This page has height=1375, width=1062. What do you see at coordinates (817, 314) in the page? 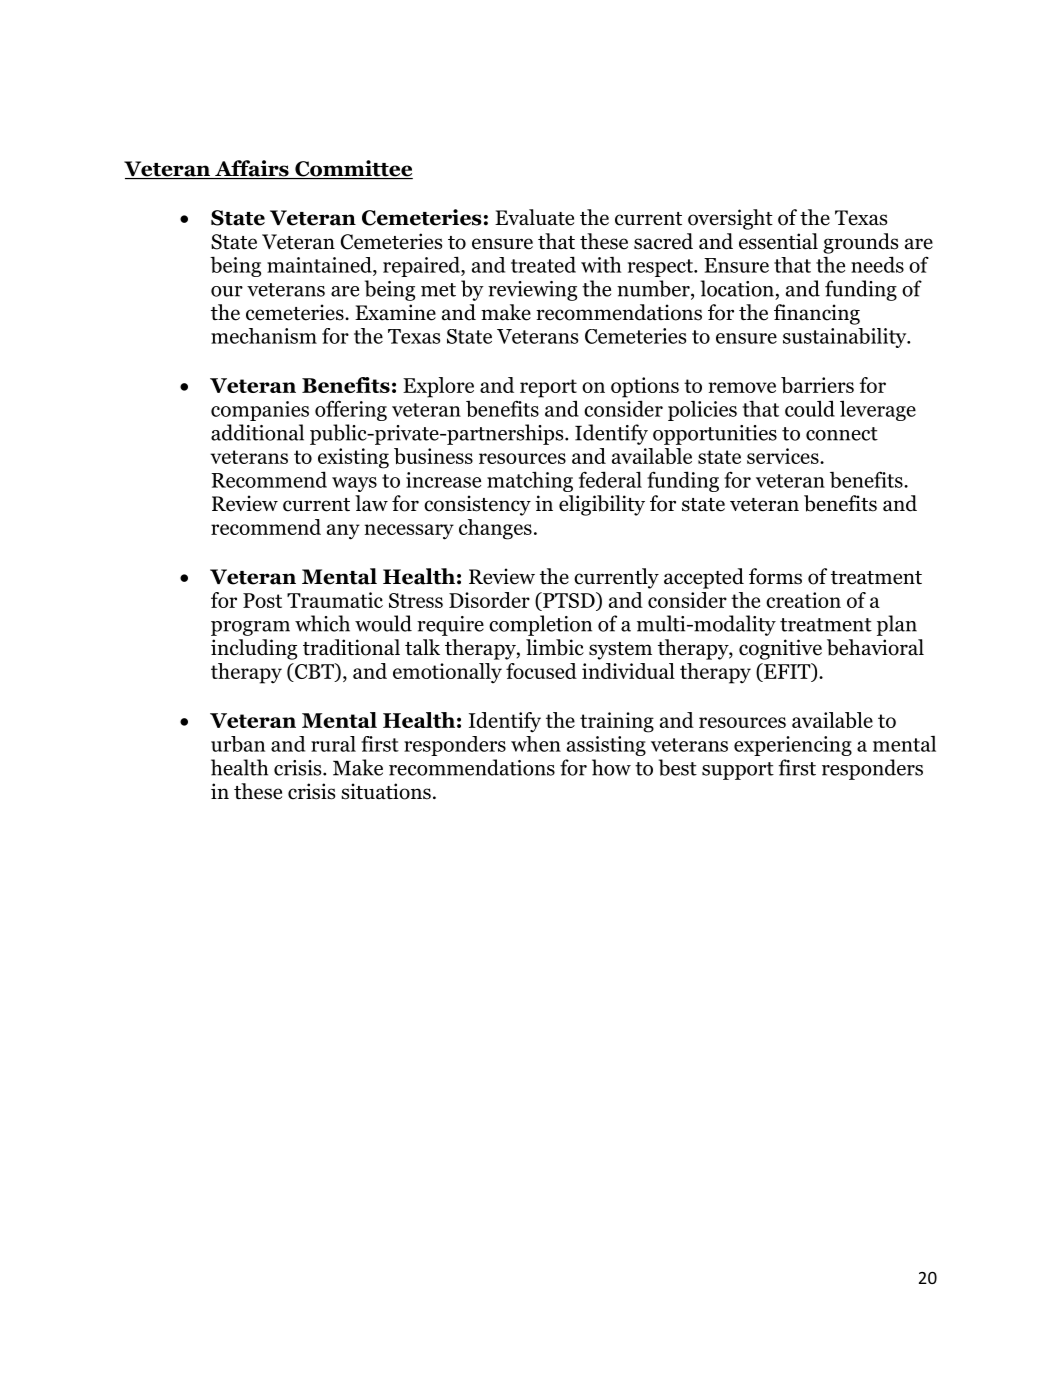
I see `financing` at bounding box center [817, 314].
